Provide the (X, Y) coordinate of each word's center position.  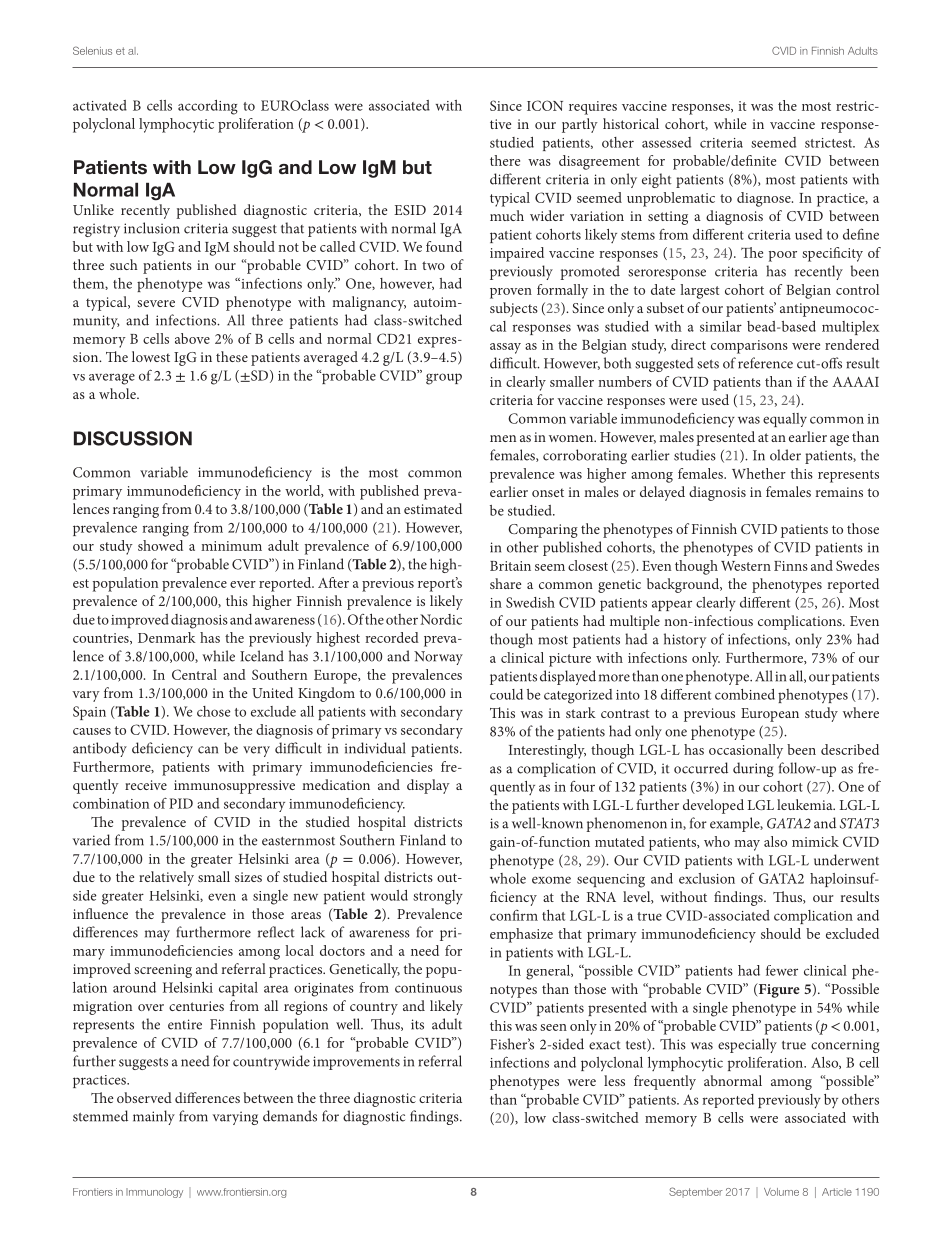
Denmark (167, 637)
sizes (248, 877)
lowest (151, 356)
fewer (782, 970)
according (208, 107)
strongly (438, 897)
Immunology (154, 1193)
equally (785, 420)
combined (745, 694)
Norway (438, 658)
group (444, 379)
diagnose (765, 199)
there (505, 160)
